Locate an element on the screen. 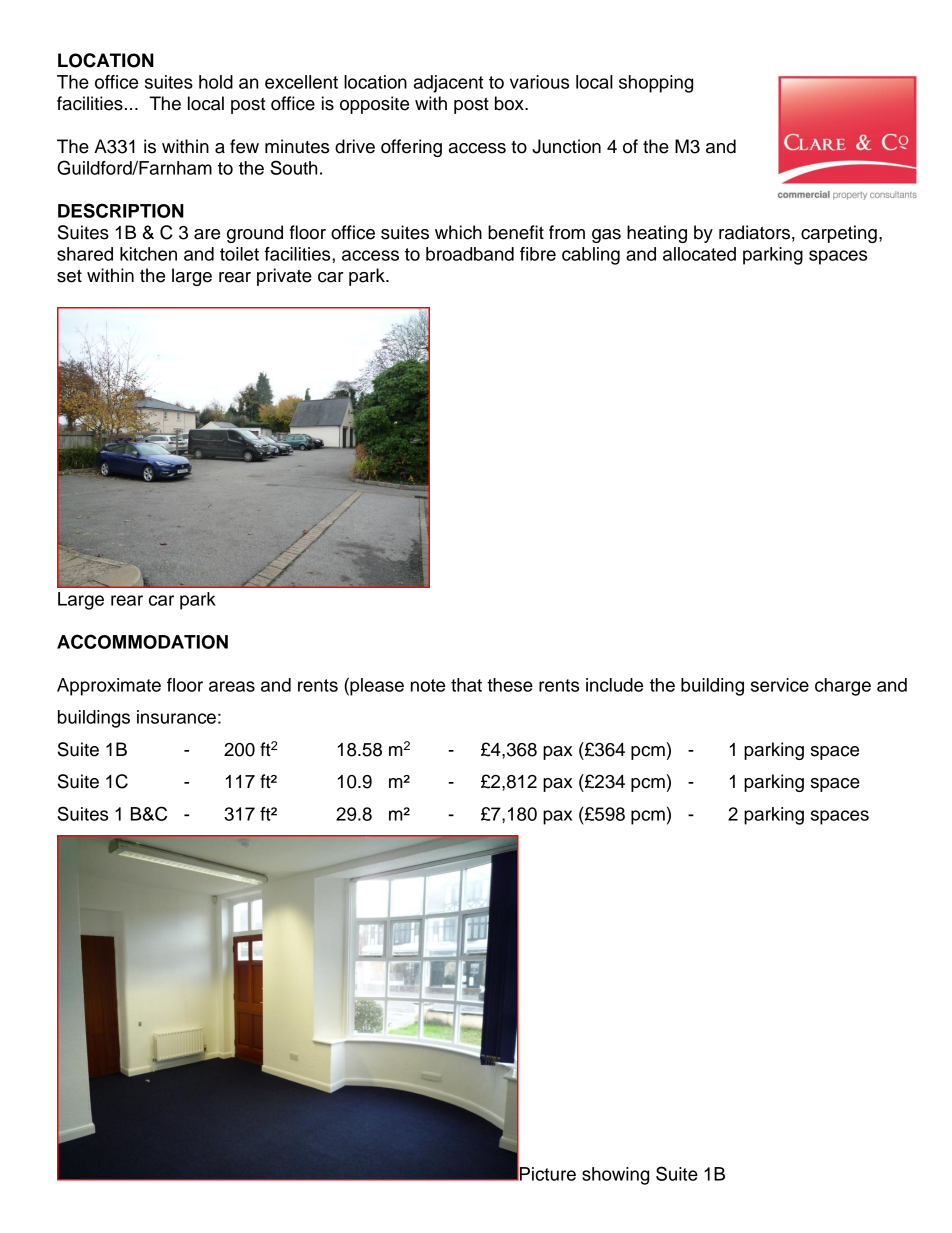 This screenshot has height=1233, width=952. that is located at coordinates (466, 685).
